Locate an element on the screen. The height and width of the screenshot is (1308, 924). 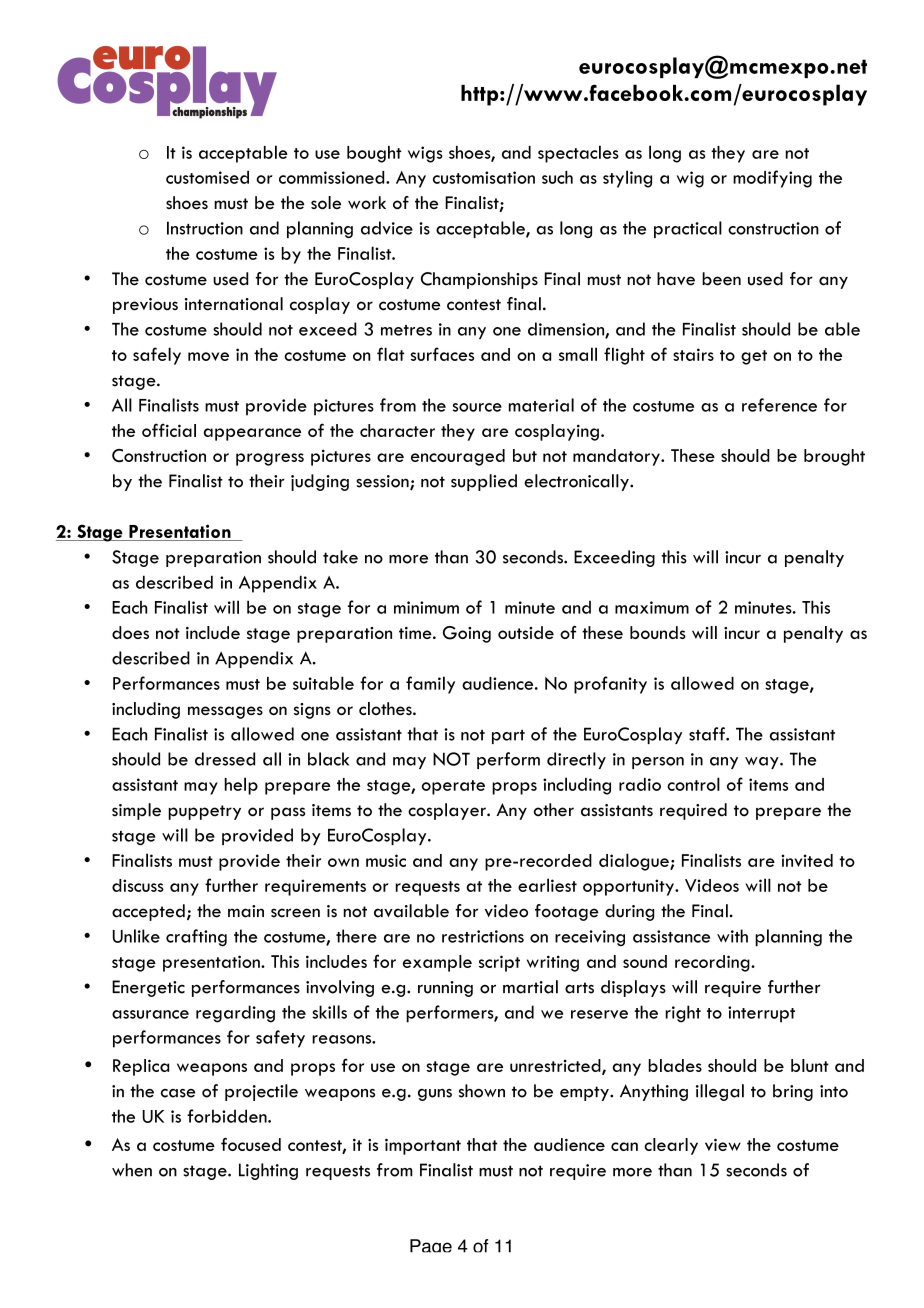
modifying is located at coordinates (772, 179).
